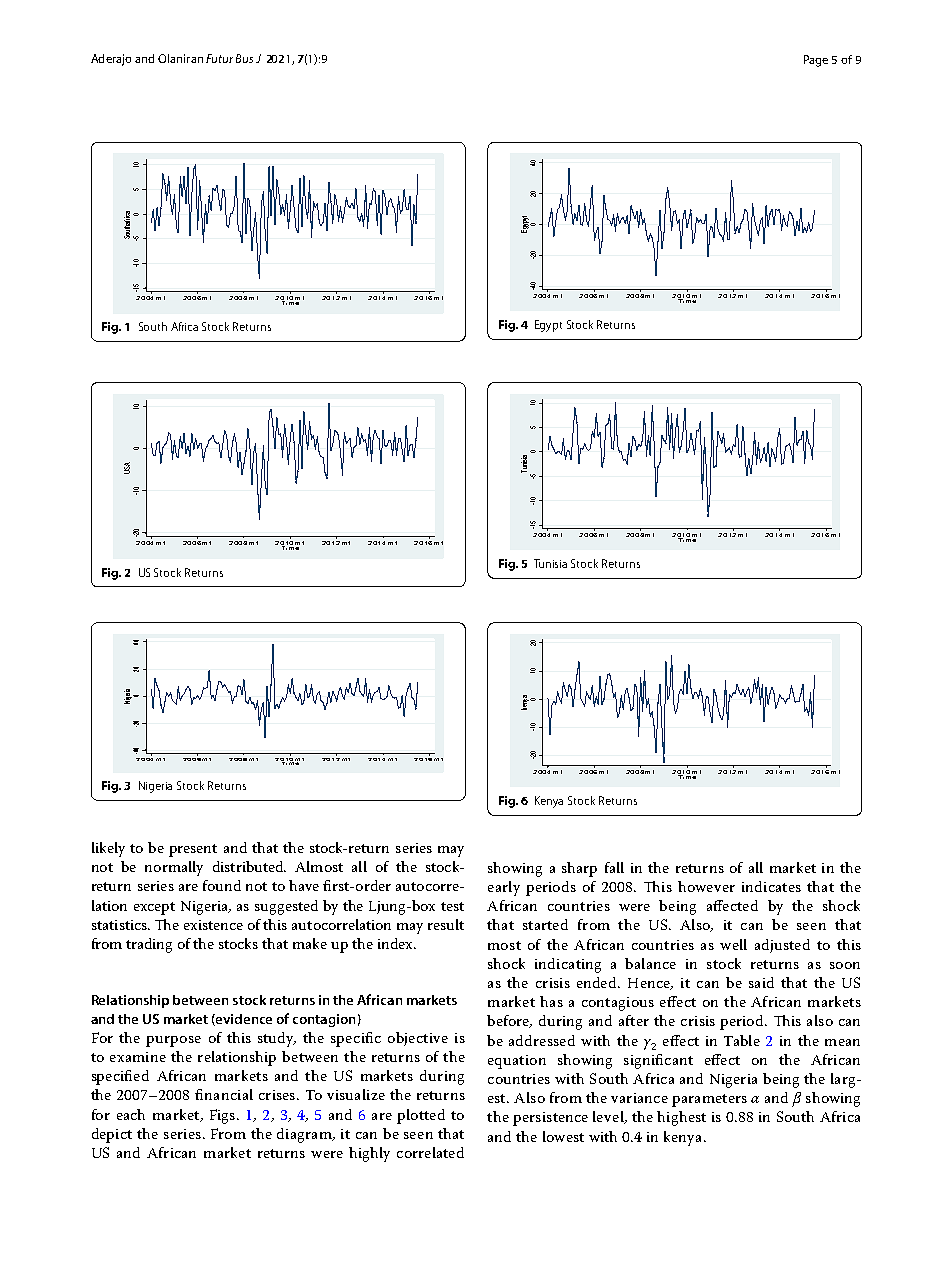 This document has height=1265, width=952. I want to click on Page, so click(816, 61).
